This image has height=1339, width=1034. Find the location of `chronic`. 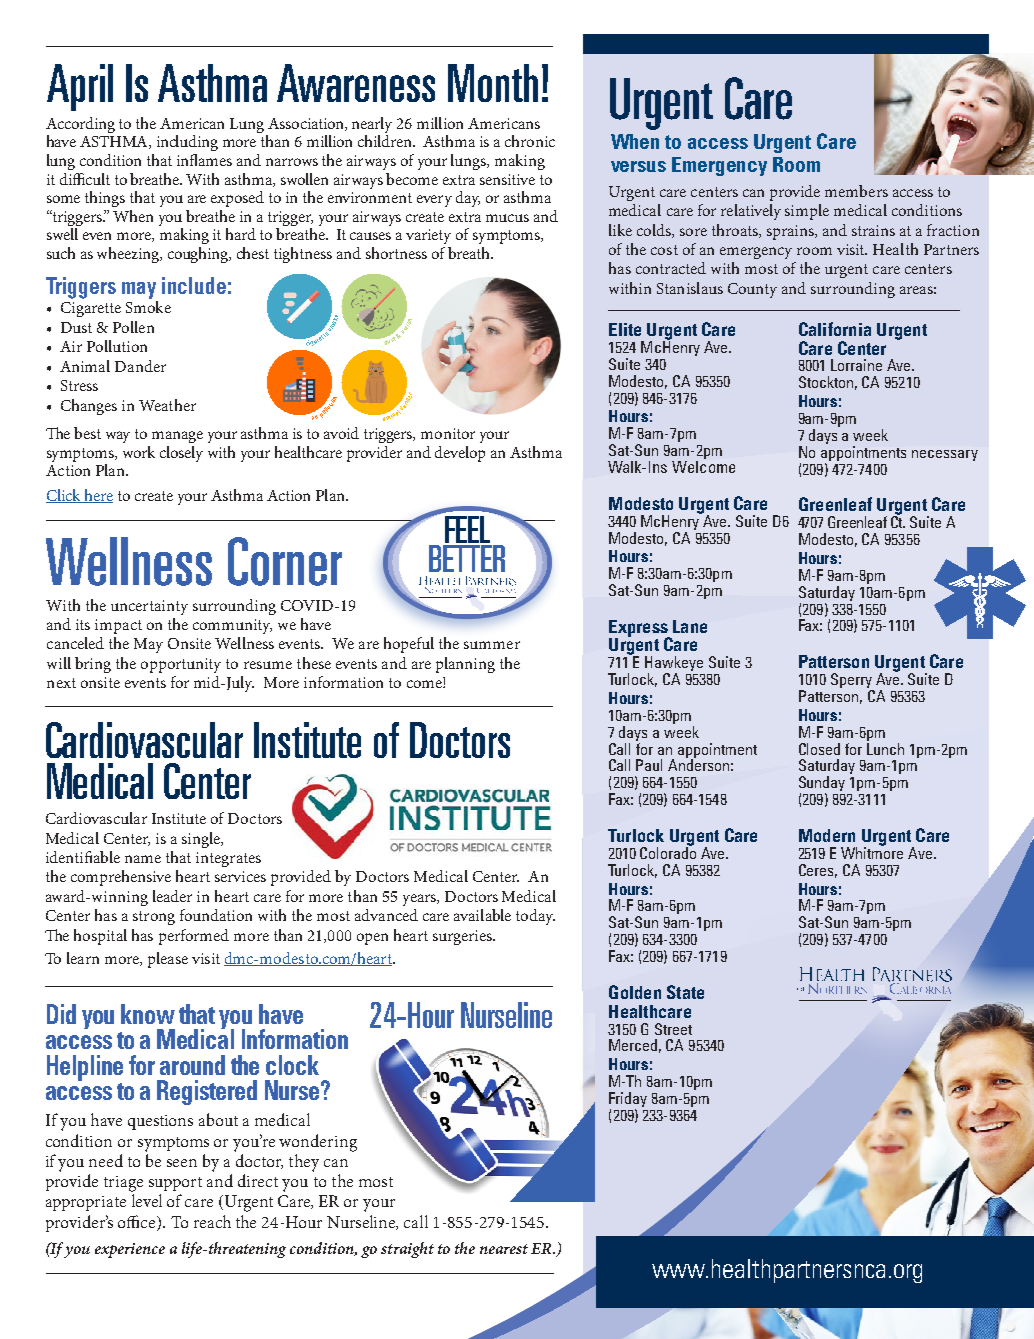

chronic is located at coordinates (530, 141).
